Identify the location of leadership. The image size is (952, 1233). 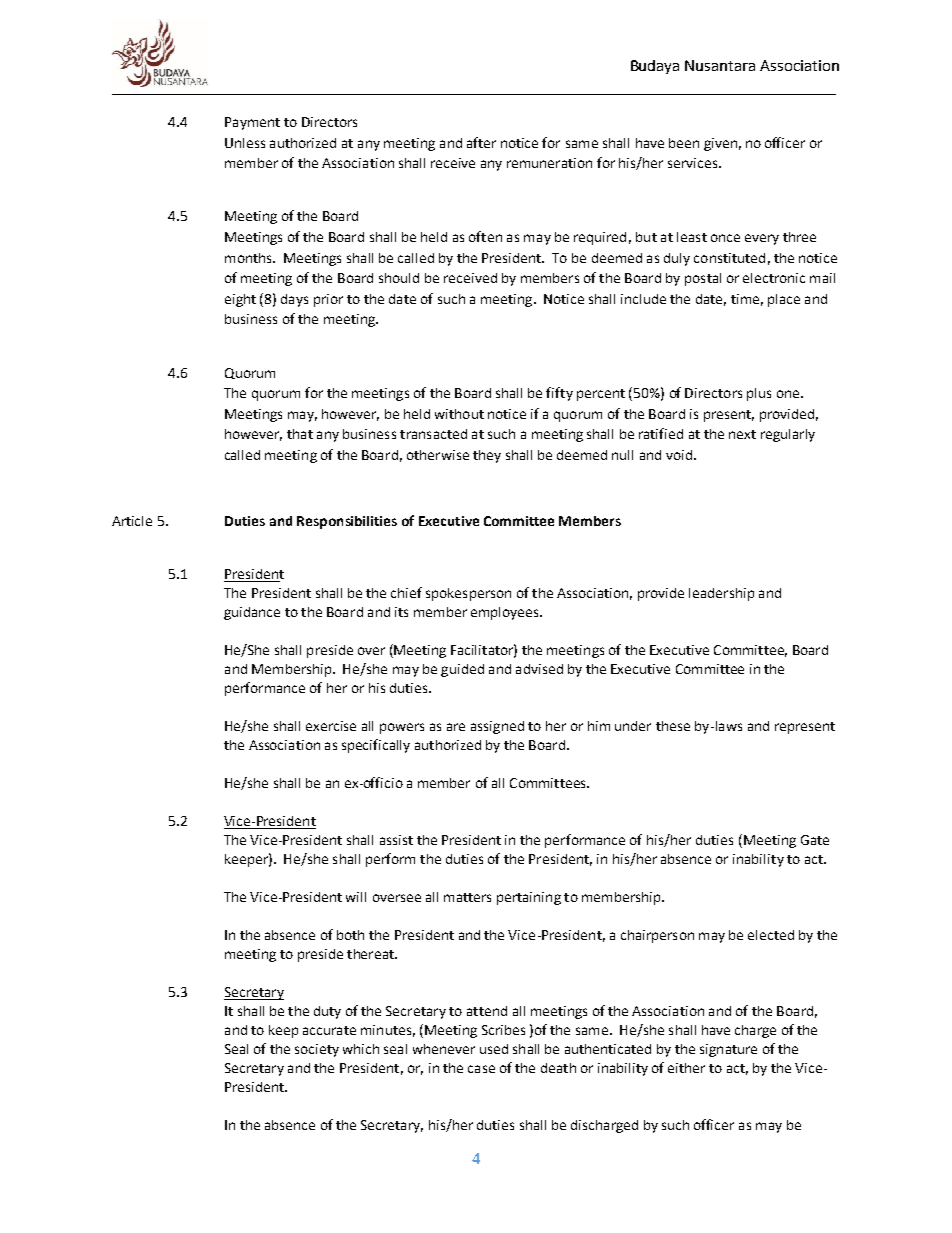
(721, 594).
